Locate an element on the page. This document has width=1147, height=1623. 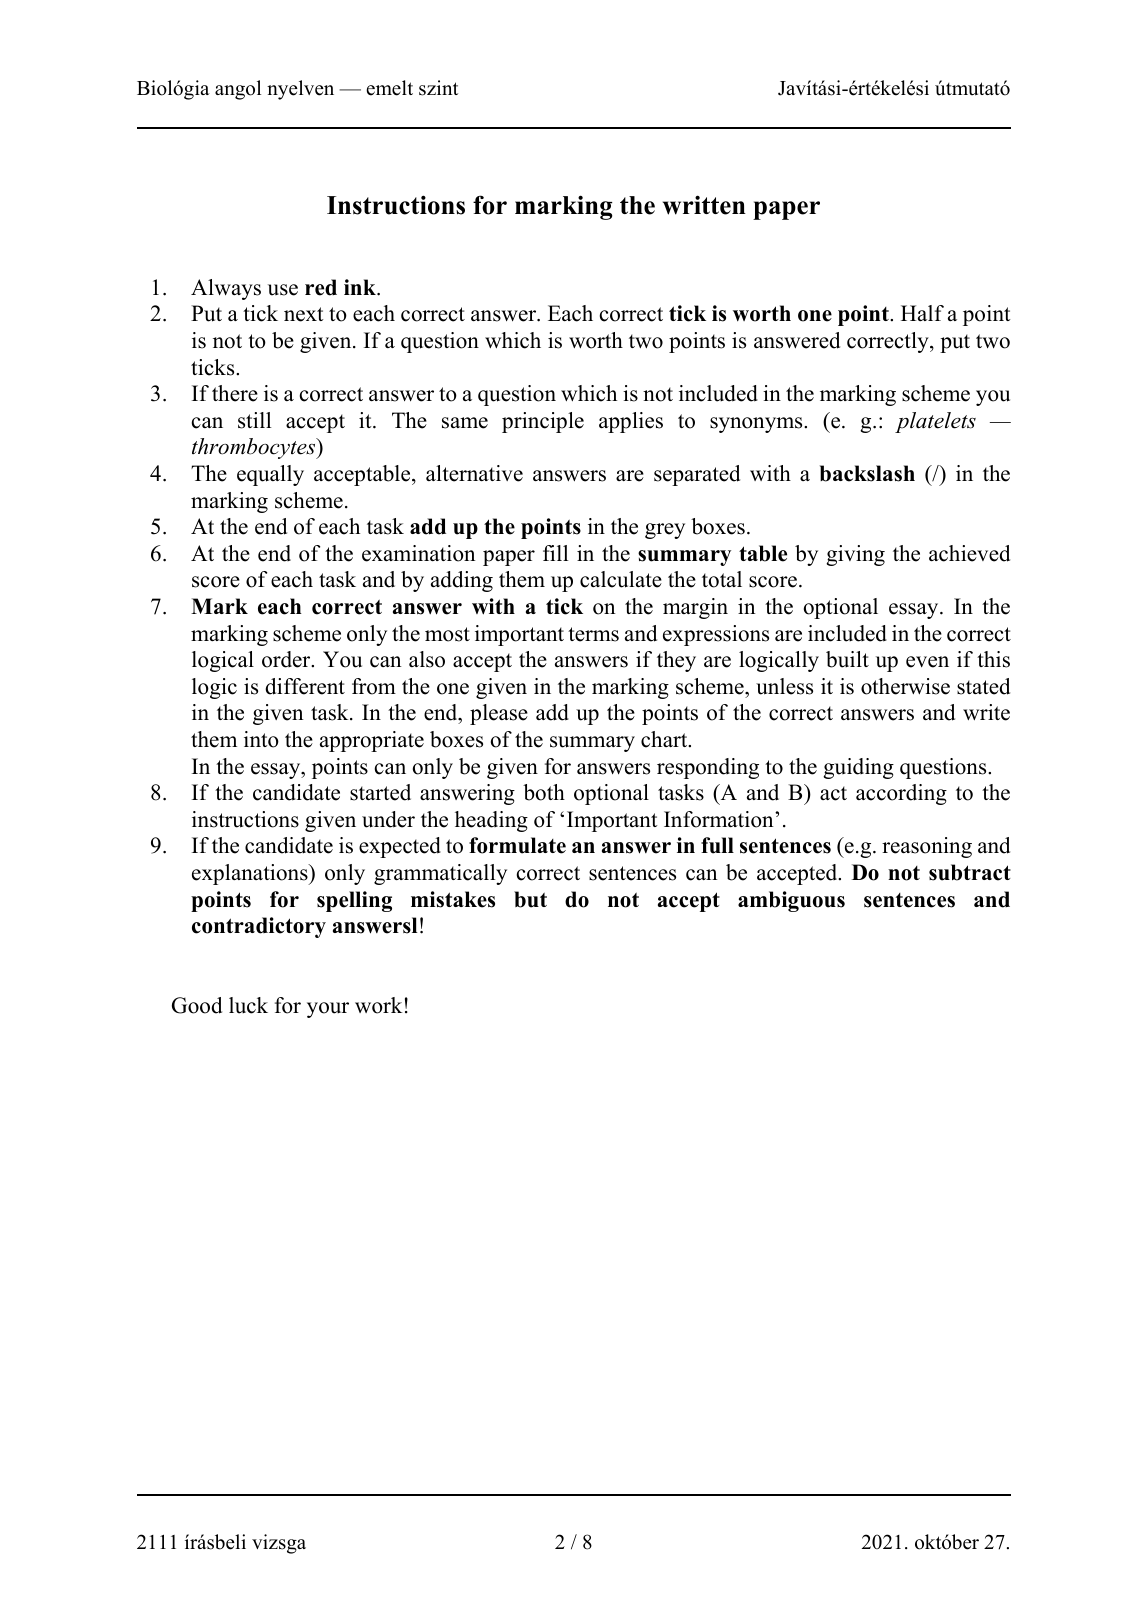
use is located at coordinates (283, 290).
